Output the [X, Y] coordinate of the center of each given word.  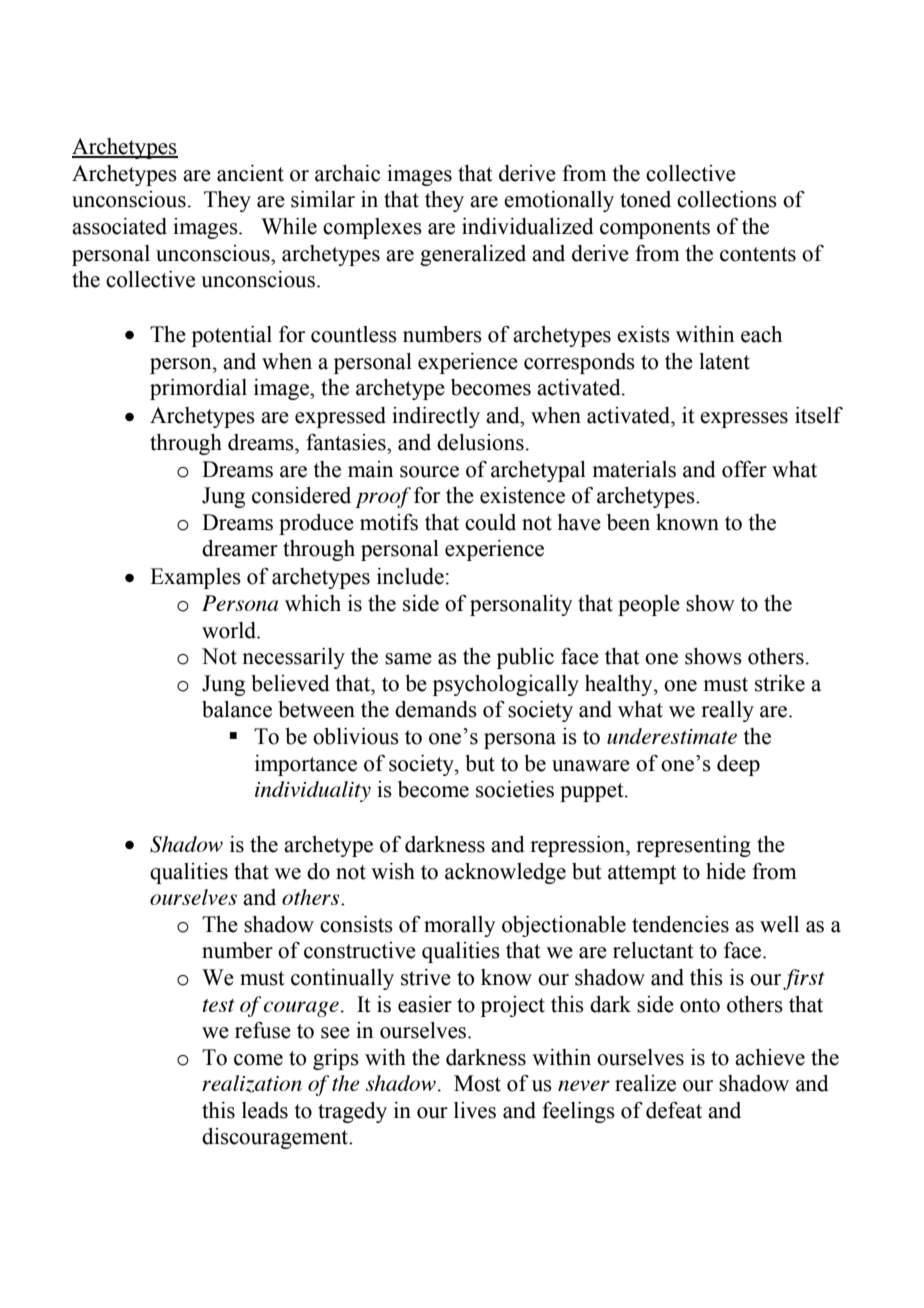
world [230, 630]
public [525, 658]
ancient [250, 173]
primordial [198, 389]
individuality [313, 791]
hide [726, 871]
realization [252, 1084]
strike [780, 683]
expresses [744, 420]
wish [393, 871]
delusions [480, 442]
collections [727, 199]
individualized [528, 226]
